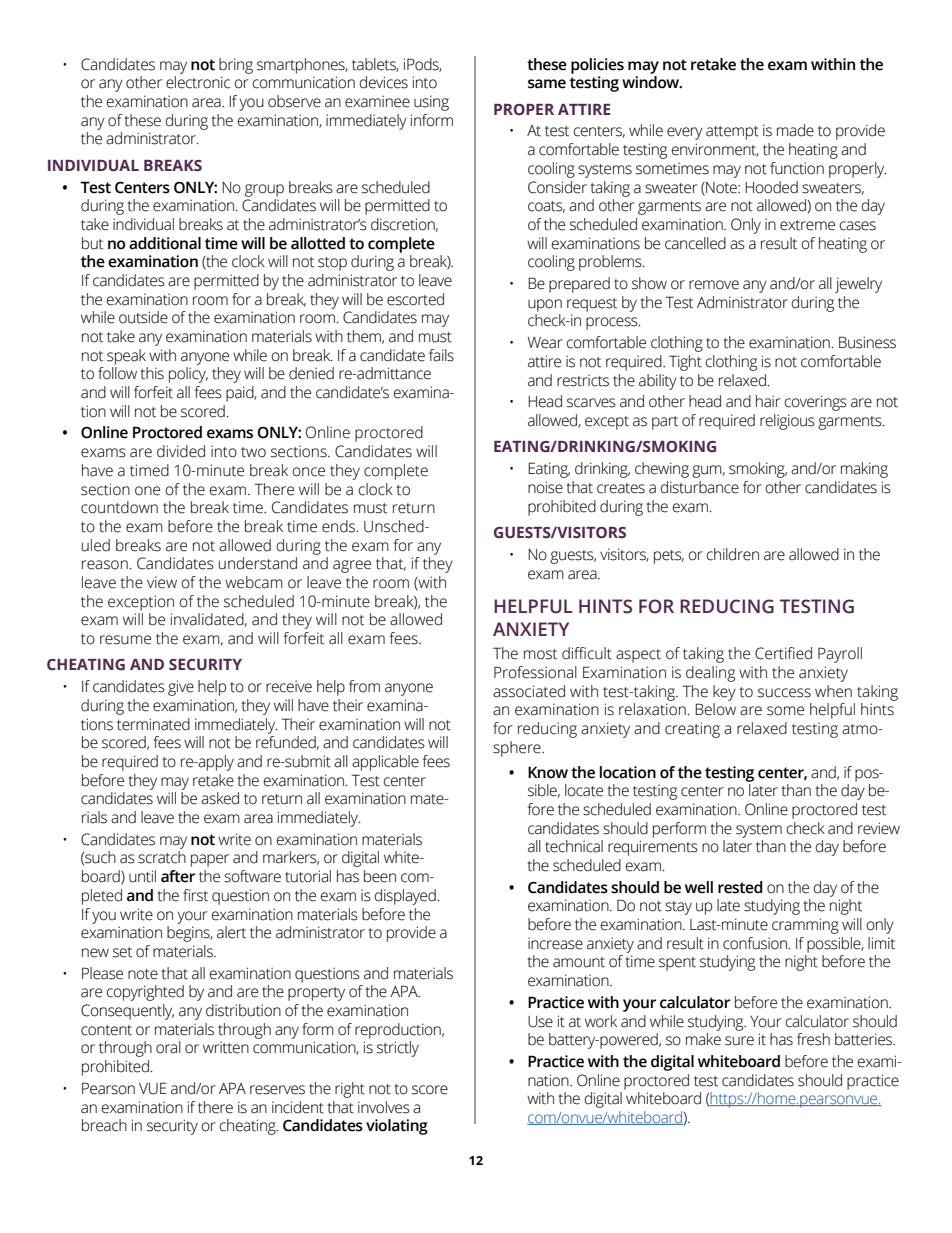 Image resolution: width=952 pixels, height=1233 pixels. I want to click on most, so click(540, 654).
